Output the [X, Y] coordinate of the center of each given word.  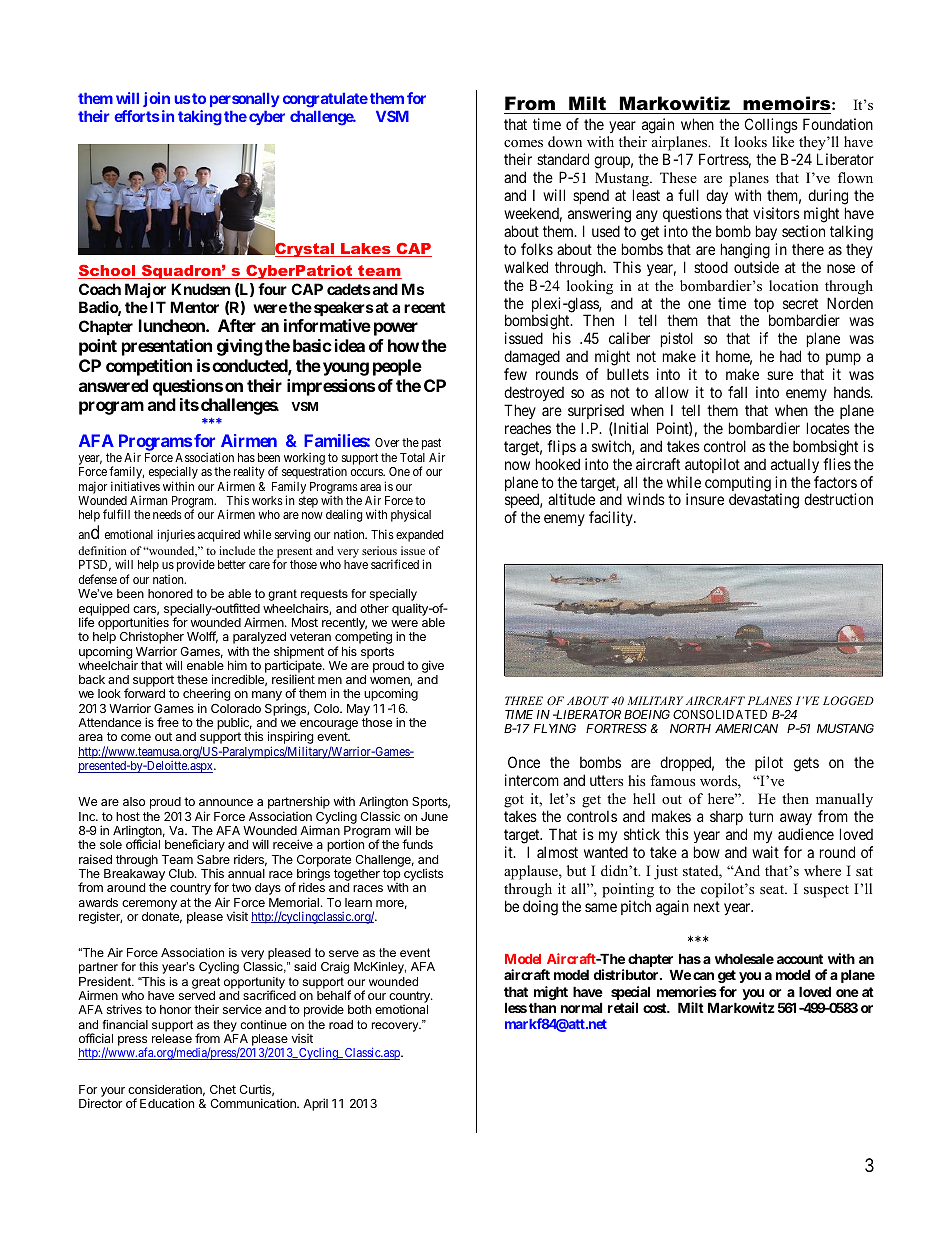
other [374, 608]
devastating [764, 501]
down [565, 141]
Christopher [152, 639]
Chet [223, 1089]
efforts [137, 116]
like [783, 141]
